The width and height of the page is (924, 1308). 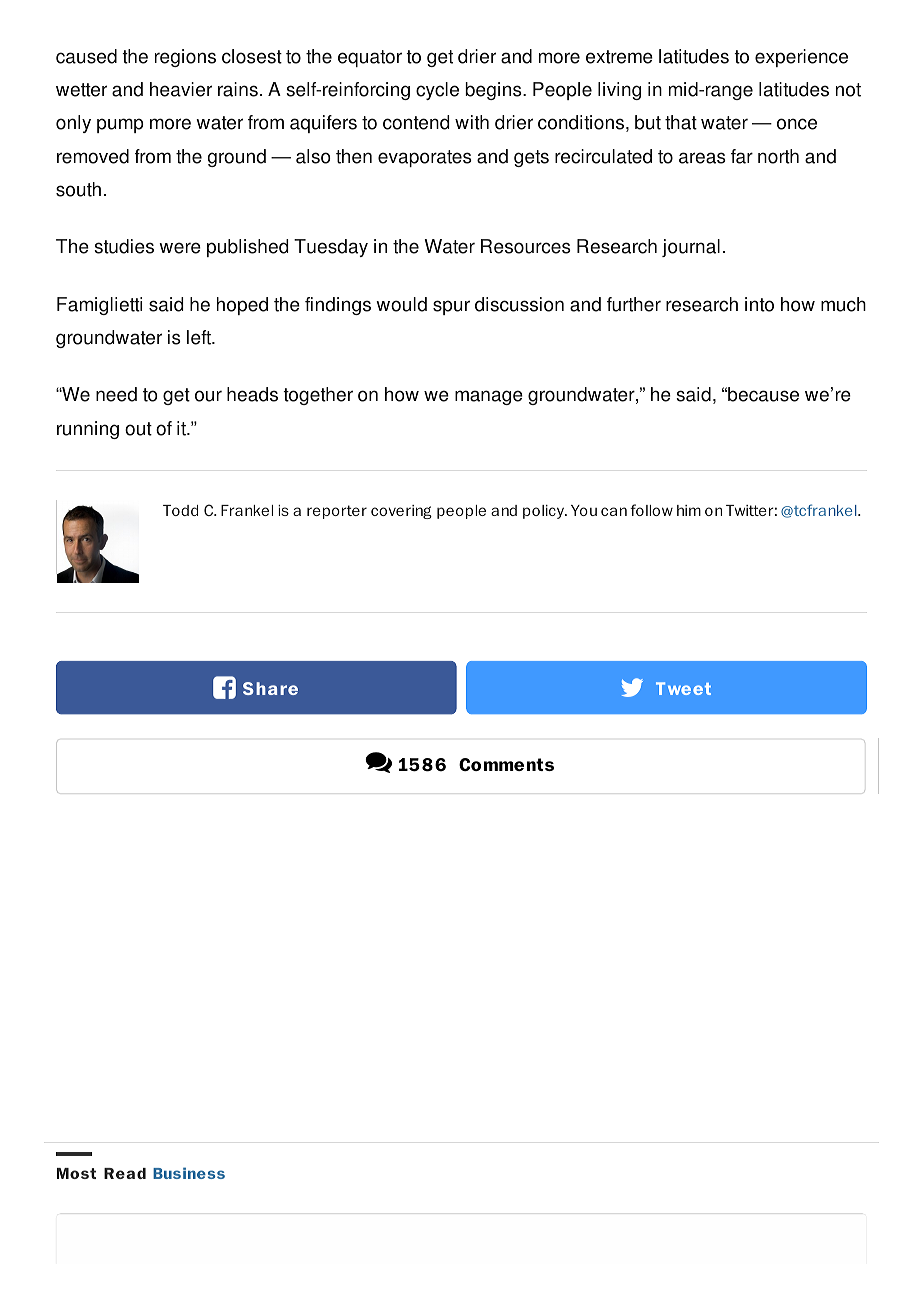 I want to click on Comments, so click(x=506, y=764).
